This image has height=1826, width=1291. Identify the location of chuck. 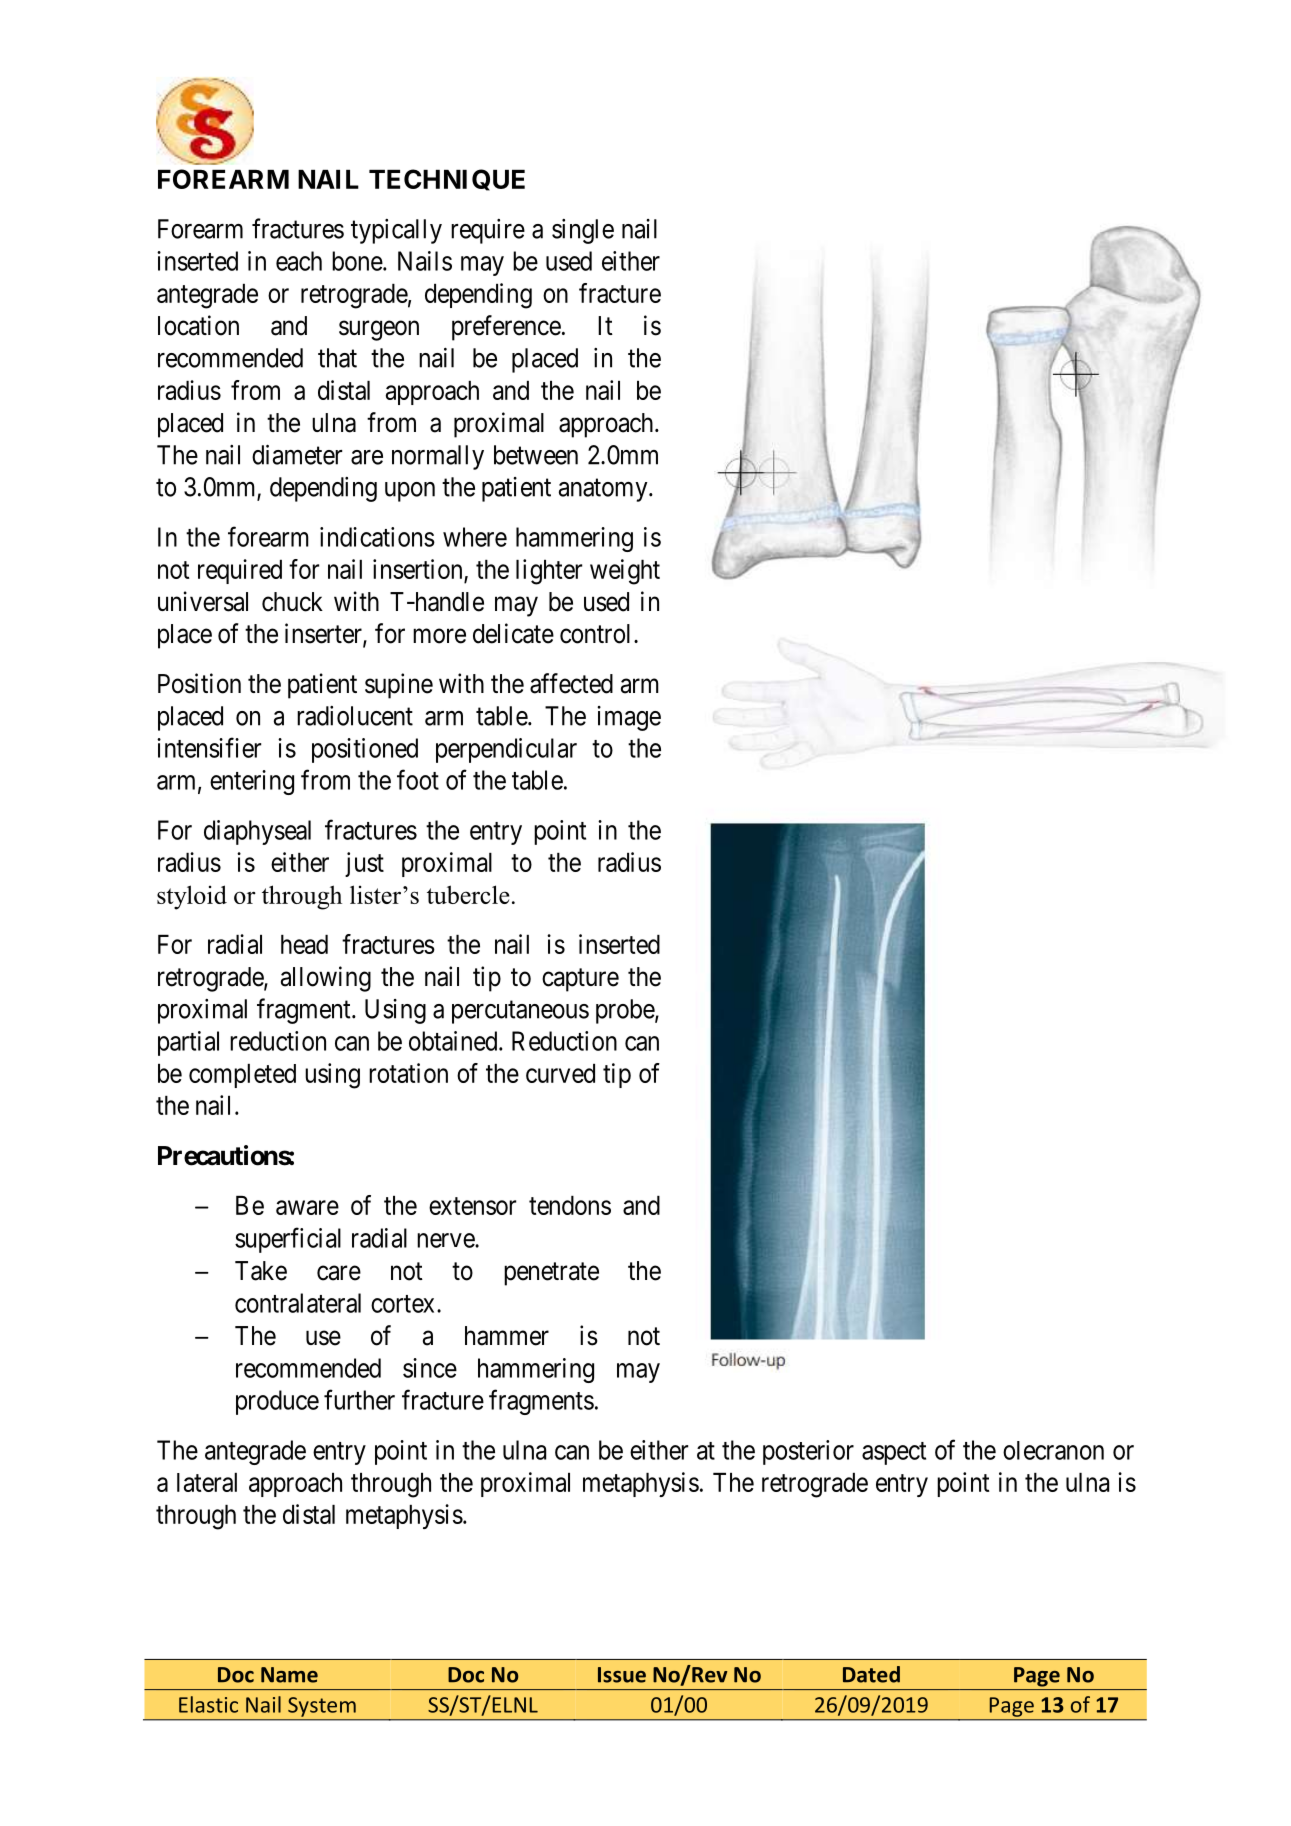
(292, 602).
